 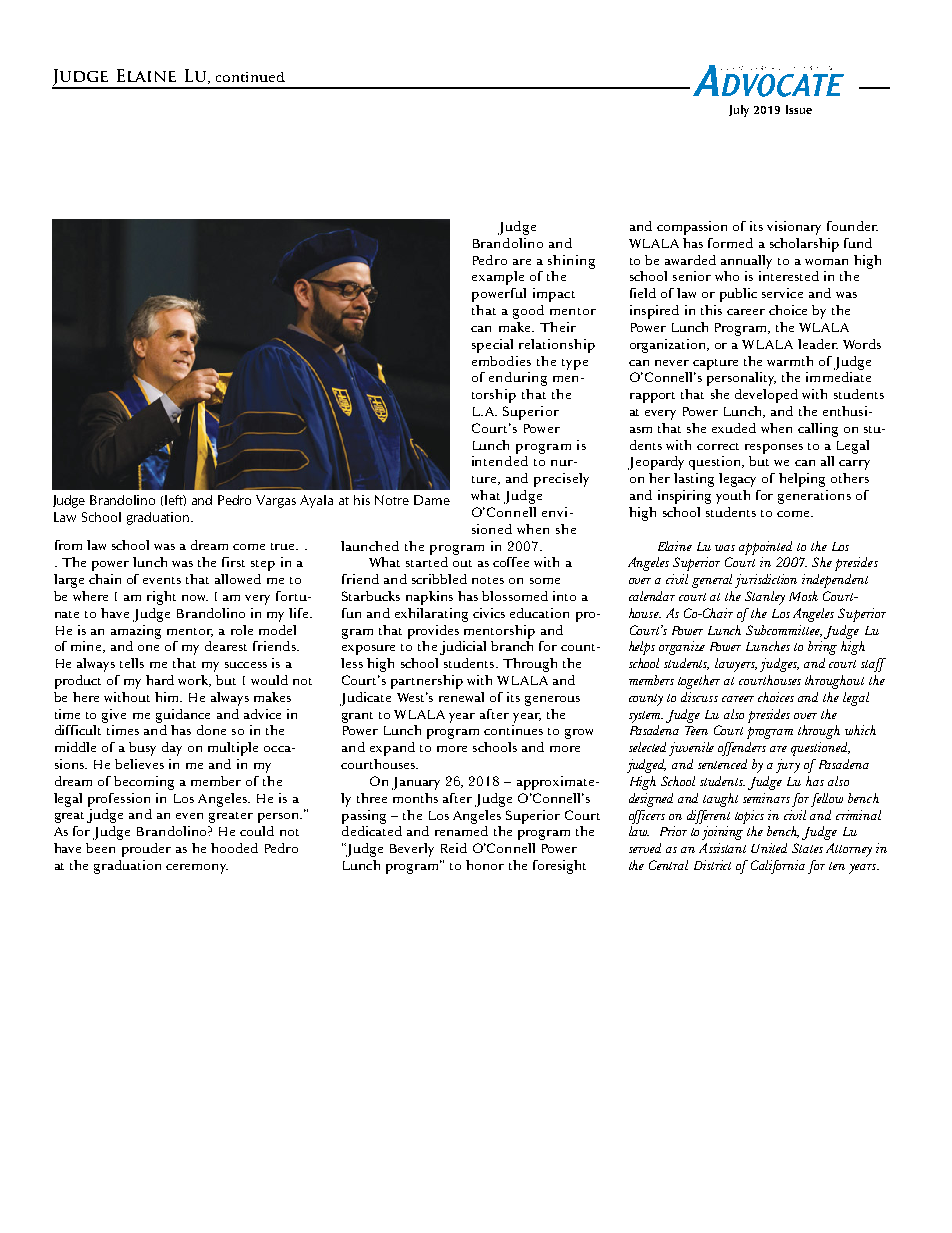 What do you see at coordinates (197, 869) in the screenshot?
I see `ceremony` at bounding box center [197, 869].
